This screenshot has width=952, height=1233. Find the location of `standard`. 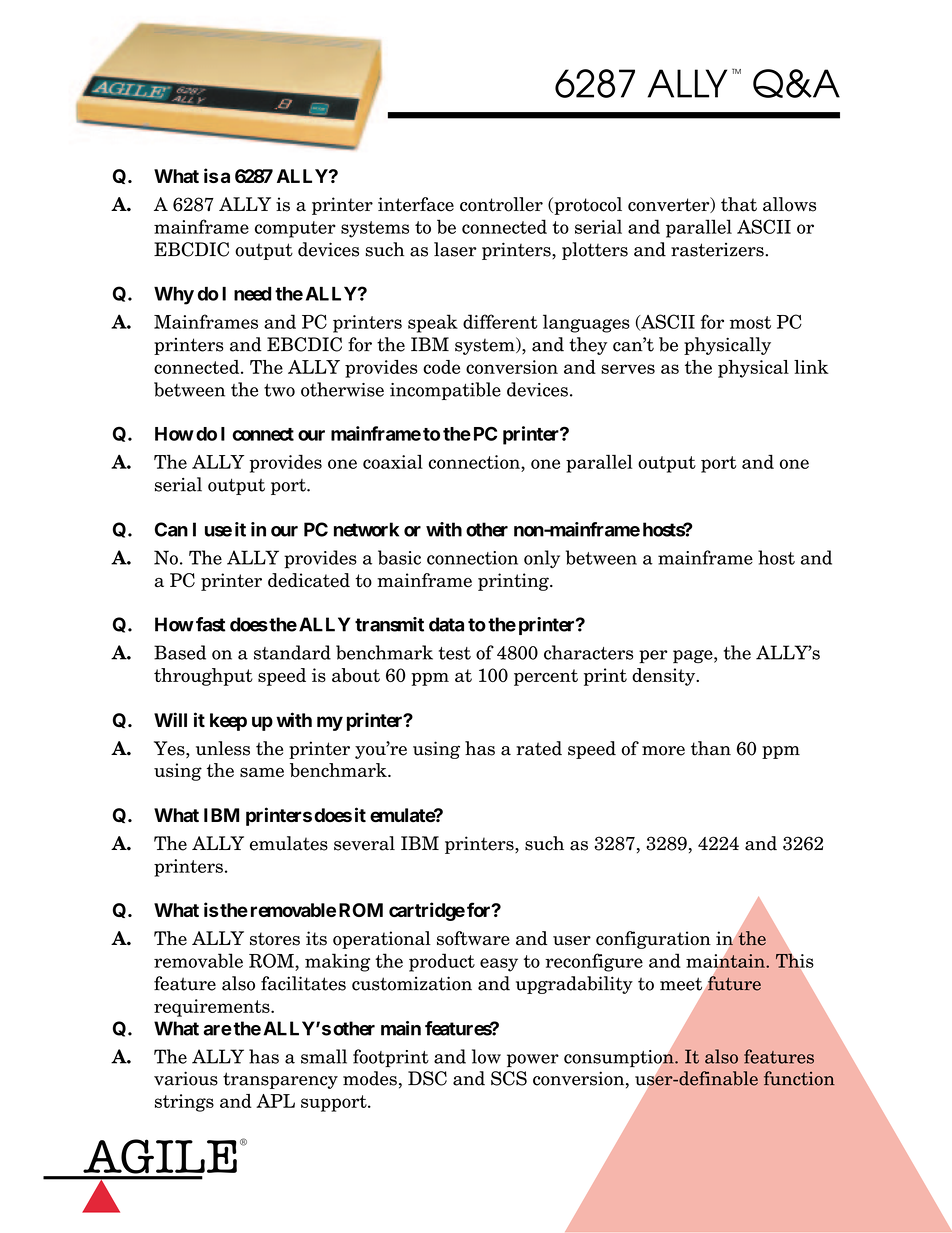

standard is located at coordinates (292, 652).
